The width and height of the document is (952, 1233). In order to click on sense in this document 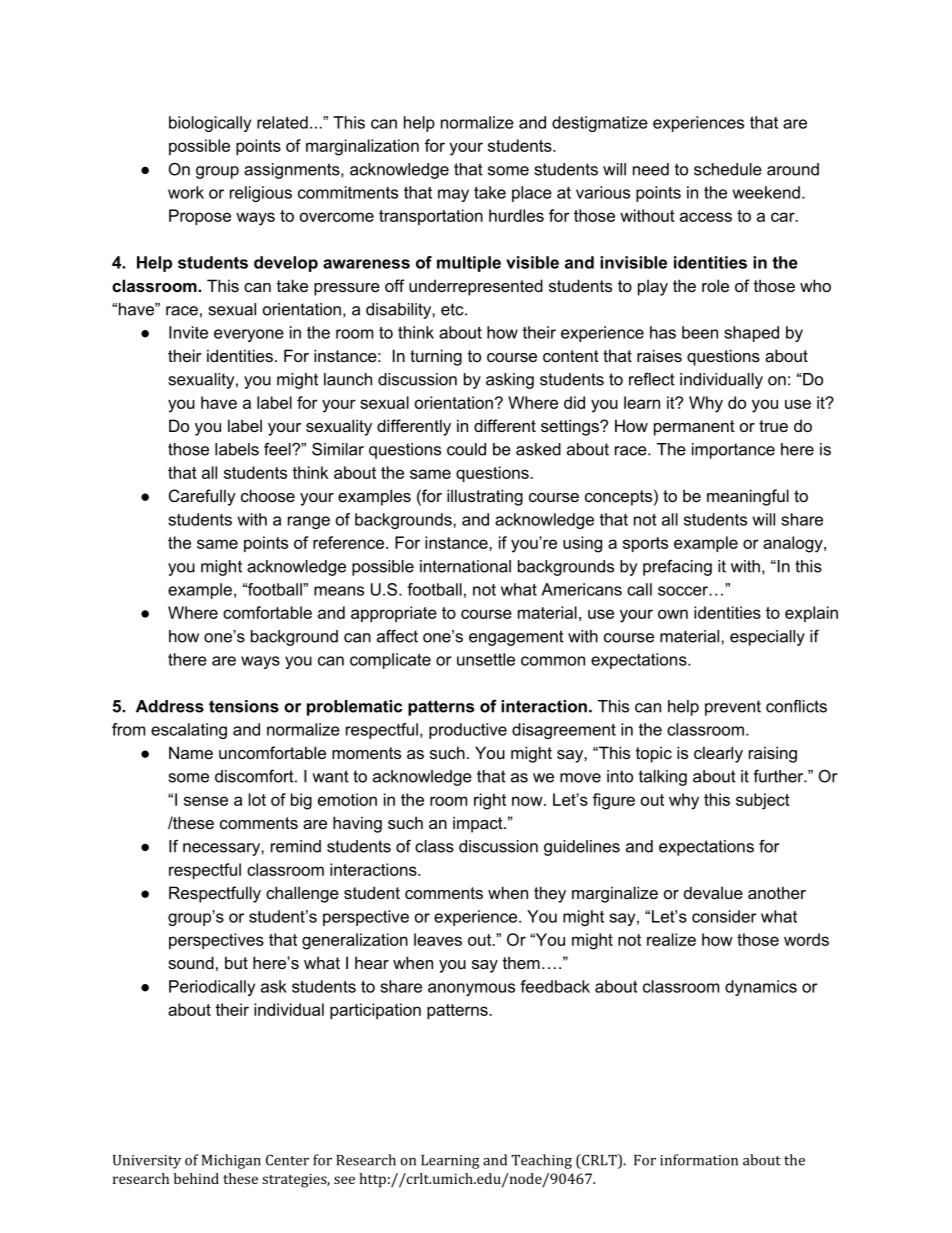, I will do `click(206, 801)`.
